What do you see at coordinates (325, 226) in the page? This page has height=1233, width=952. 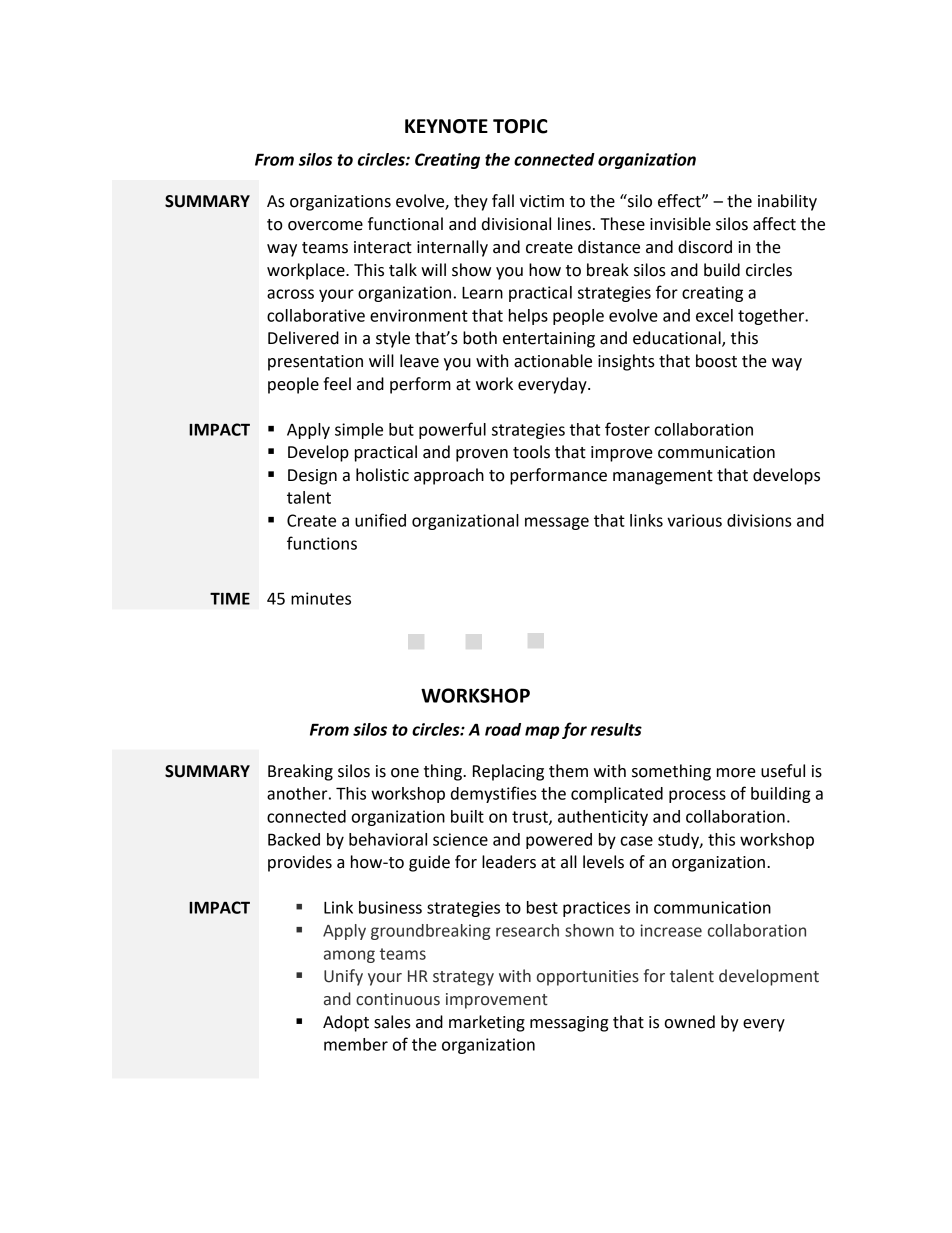 I see `overcome` at bounding box center [325, 226].
